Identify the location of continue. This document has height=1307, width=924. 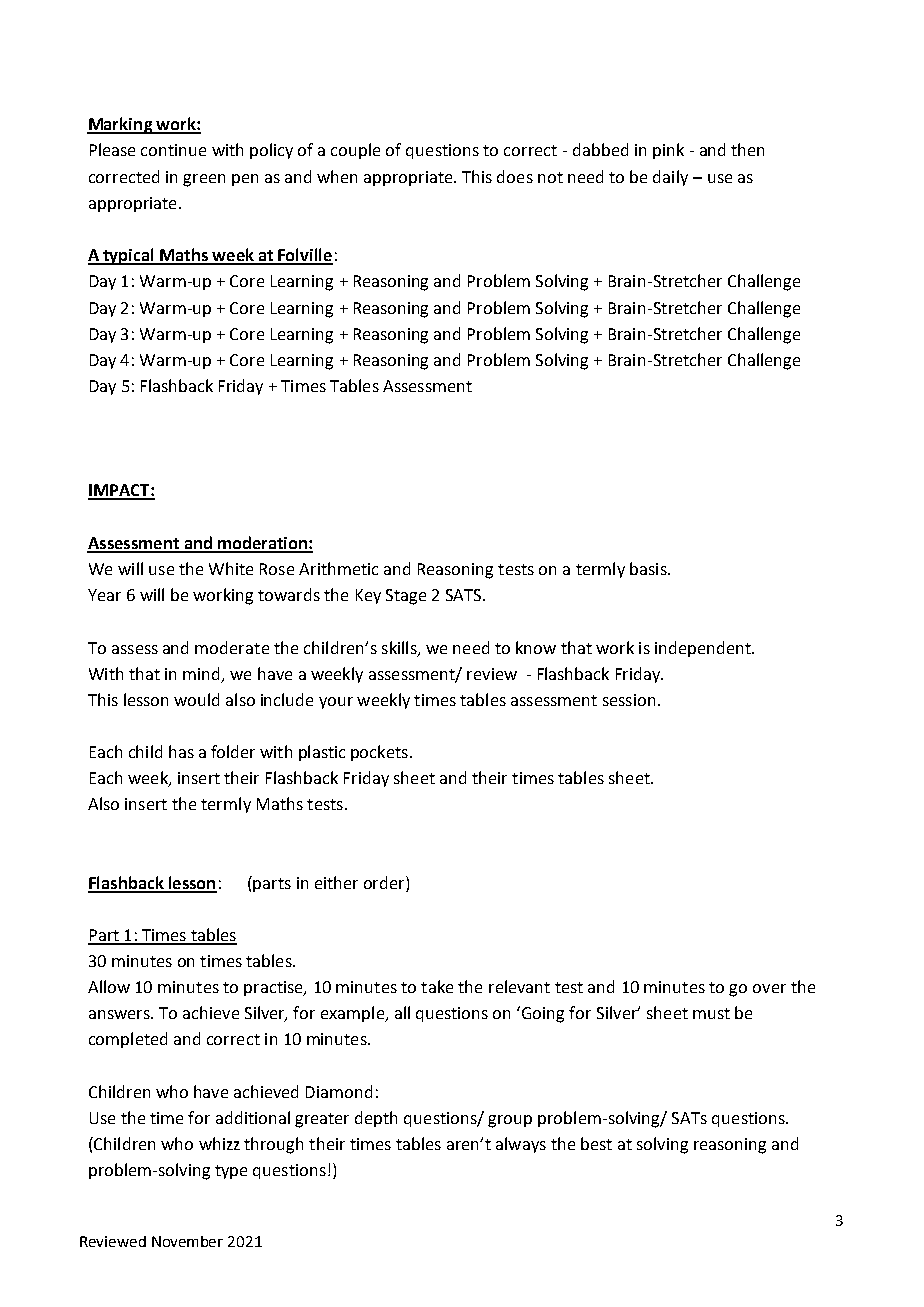
(173, 150).
